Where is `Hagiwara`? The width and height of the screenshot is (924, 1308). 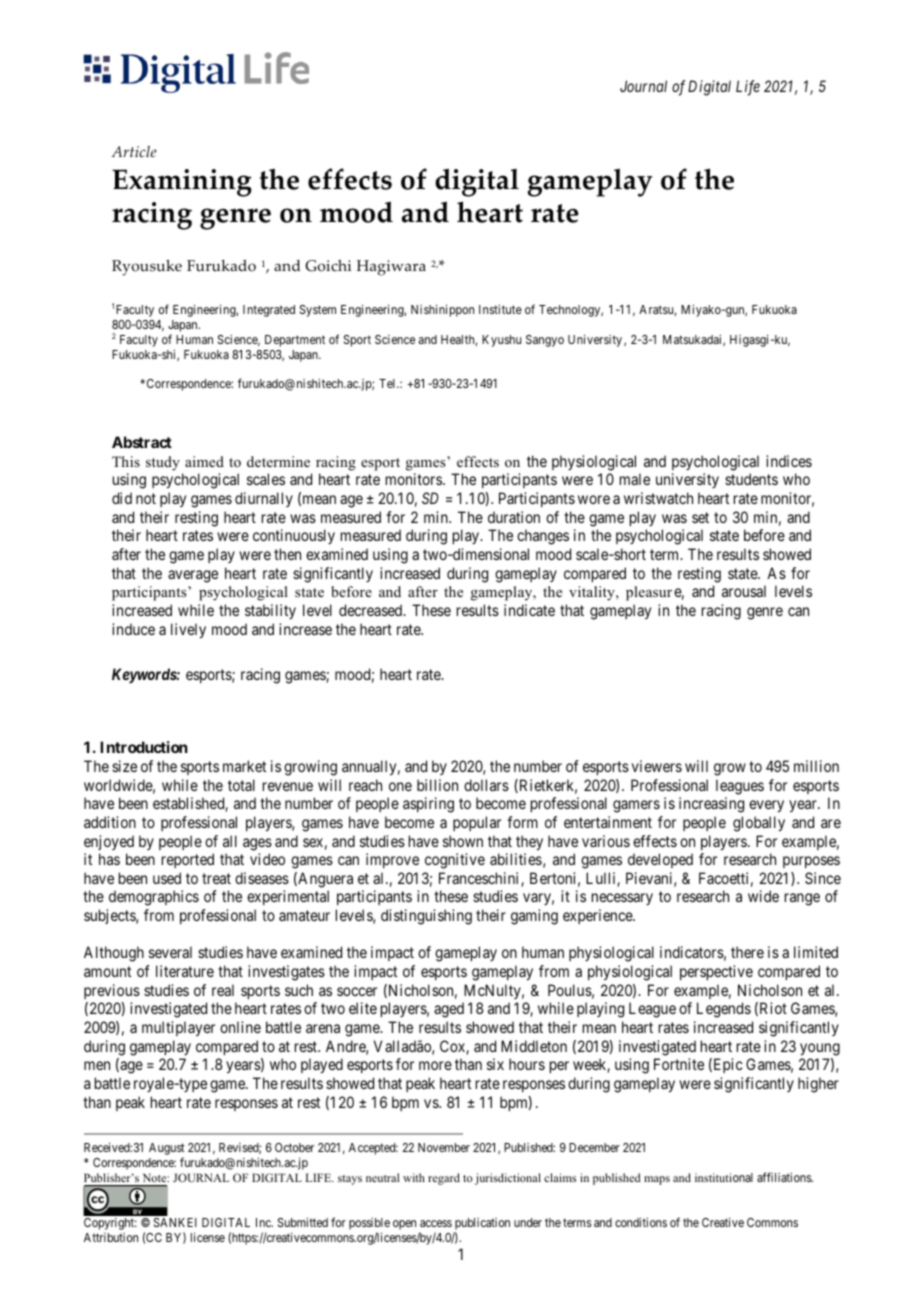
Hagiwara is located at coordinates (391, 268).
